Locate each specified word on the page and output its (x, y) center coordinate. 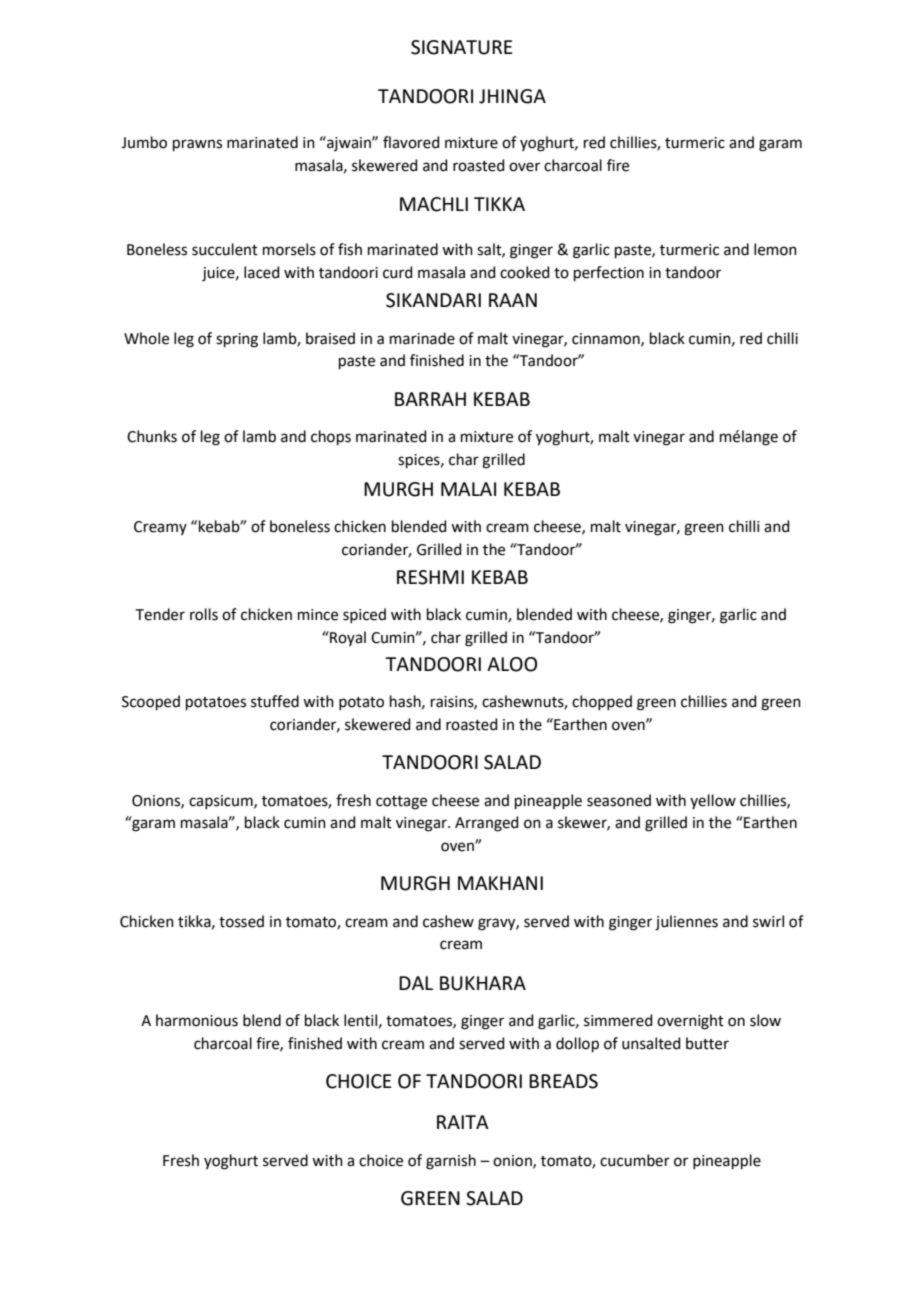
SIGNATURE (462, 47)
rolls (204, 614)
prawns (197, 145)
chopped (602, 702)
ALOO (512, 664)
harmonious (197, 1020)
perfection (609, 273)
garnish (451, 1162)
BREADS (563, 1081)
